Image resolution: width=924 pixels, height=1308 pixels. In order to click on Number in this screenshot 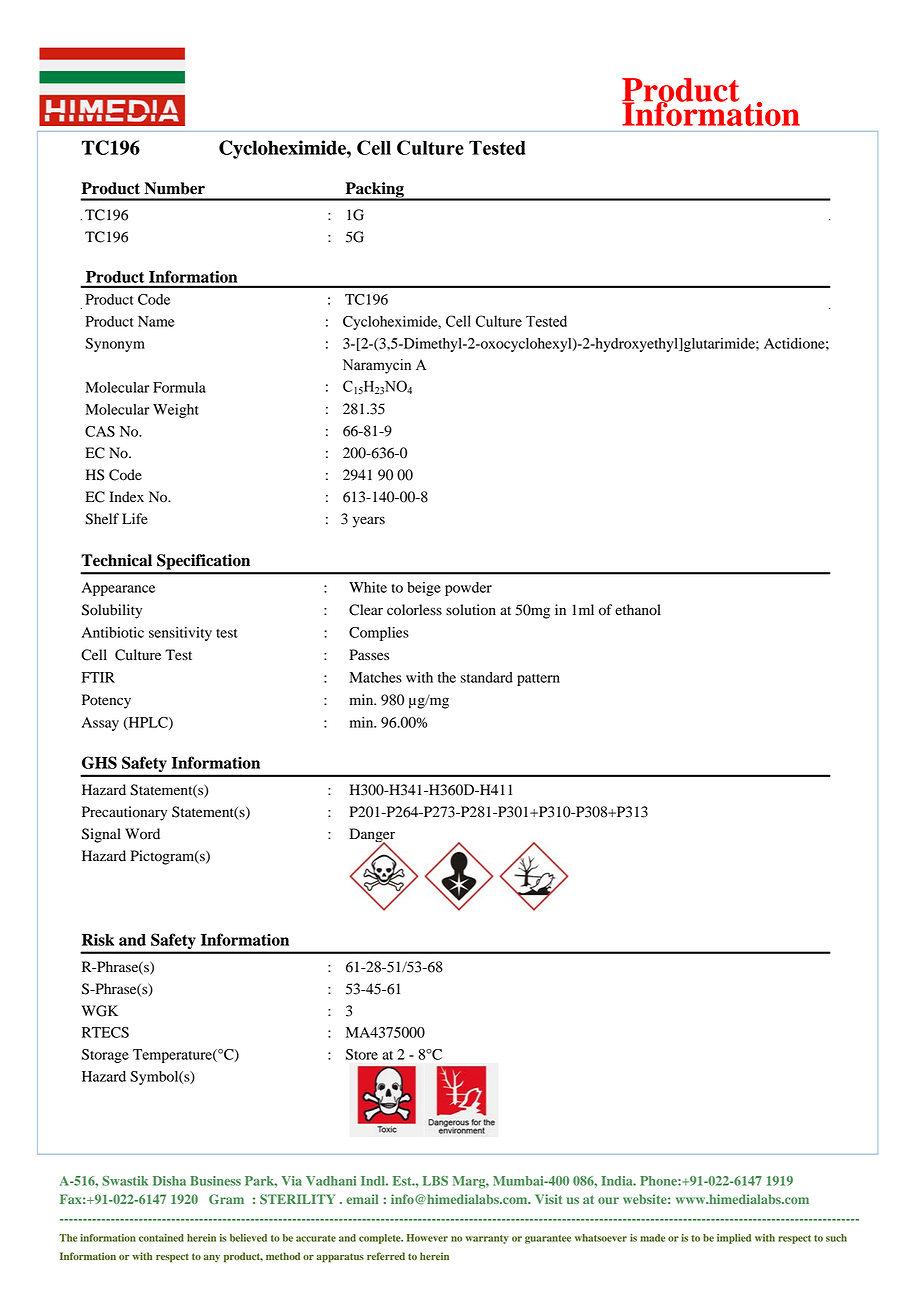, I will do `click(174, 188)`.
